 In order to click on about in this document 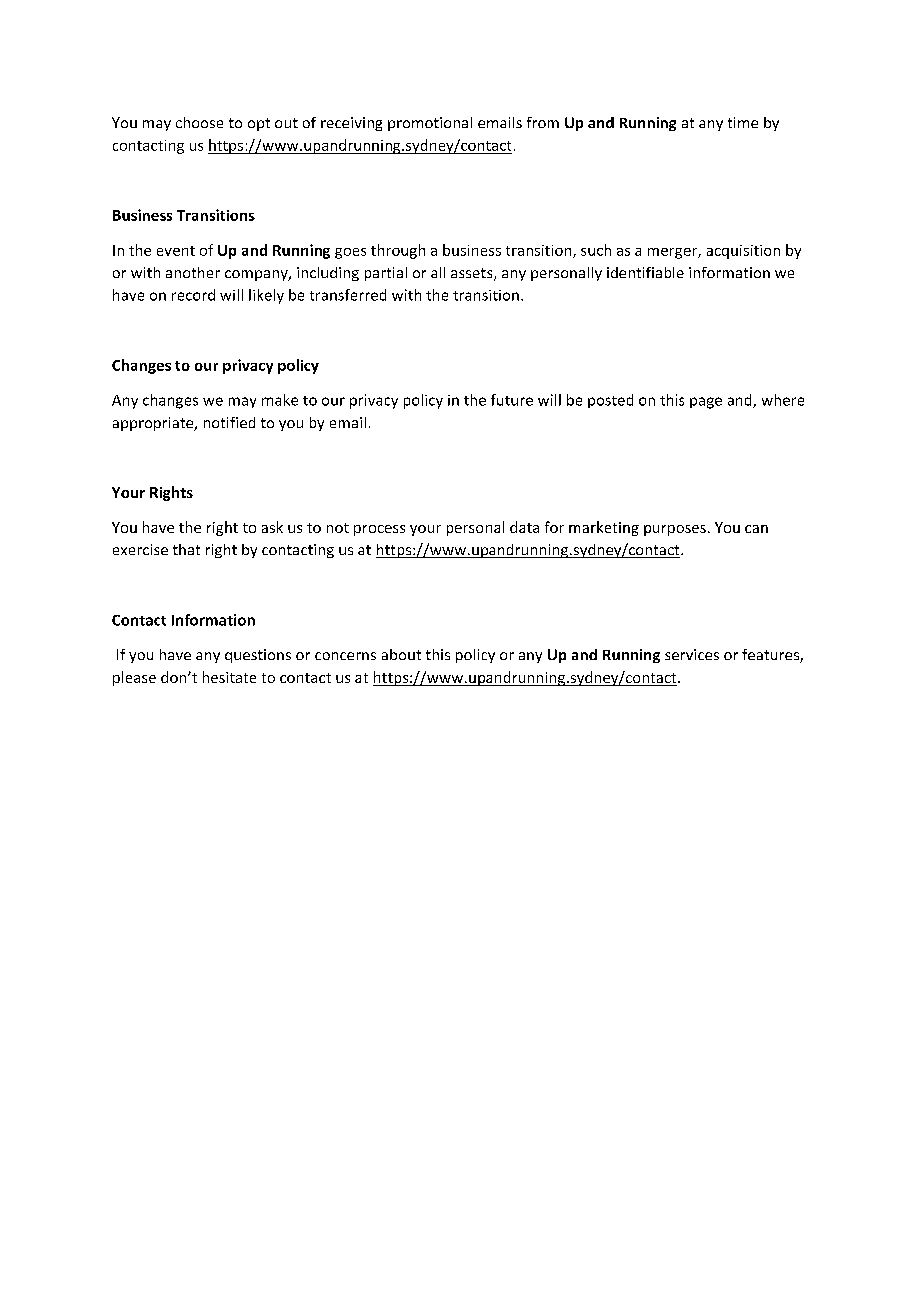, I will do `click(401, 654)`.
